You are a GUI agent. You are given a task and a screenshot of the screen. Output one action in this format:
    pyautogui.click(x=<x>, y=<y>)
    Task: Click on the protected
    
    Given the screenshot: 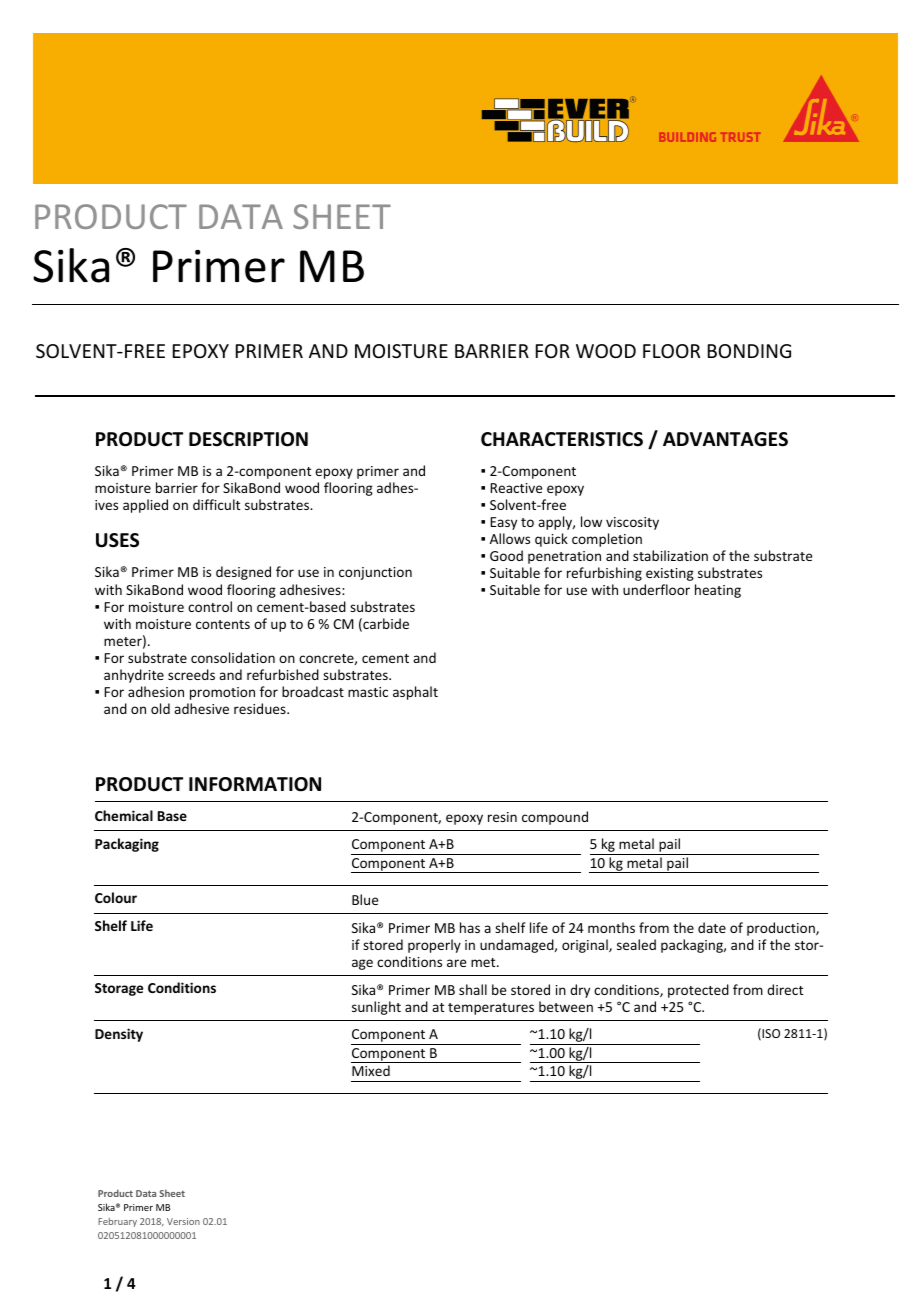 What is the action you would take?
    pyautogui.click(x=698, y=991)
